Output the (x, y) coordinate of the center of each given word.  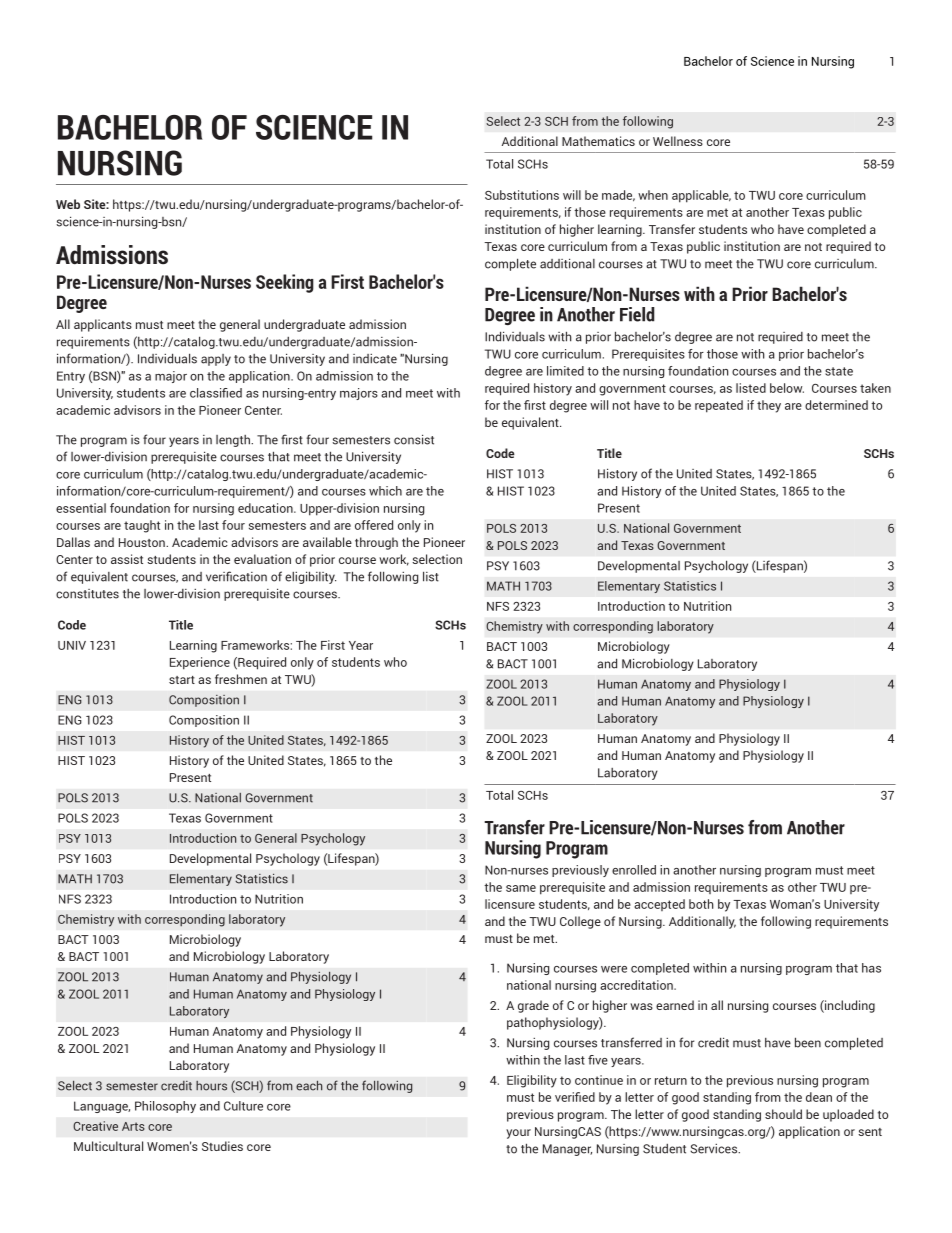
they (769, 406)
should (783, 1114)
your (518, 1134)
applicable (701, 196)
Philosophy (165, 1107)
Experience (200, 663)
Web (68, 204)
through (376, 543)
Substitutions (522, 195)
